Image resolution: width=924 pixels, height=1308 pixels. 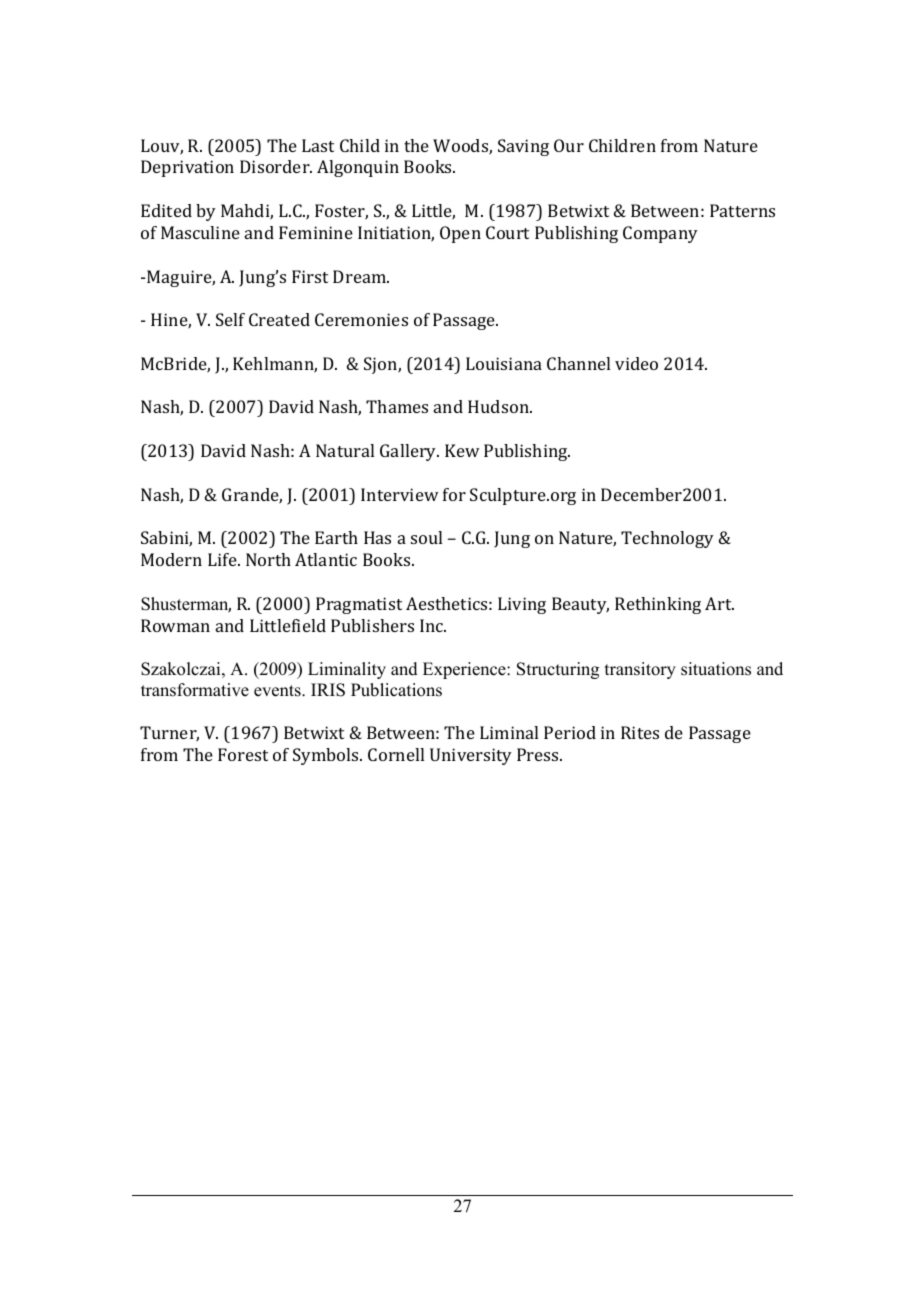 What do you see at coordinates (742, 210) in the screenshot?
I see `Patterns` at bounding box center [742, 210].
